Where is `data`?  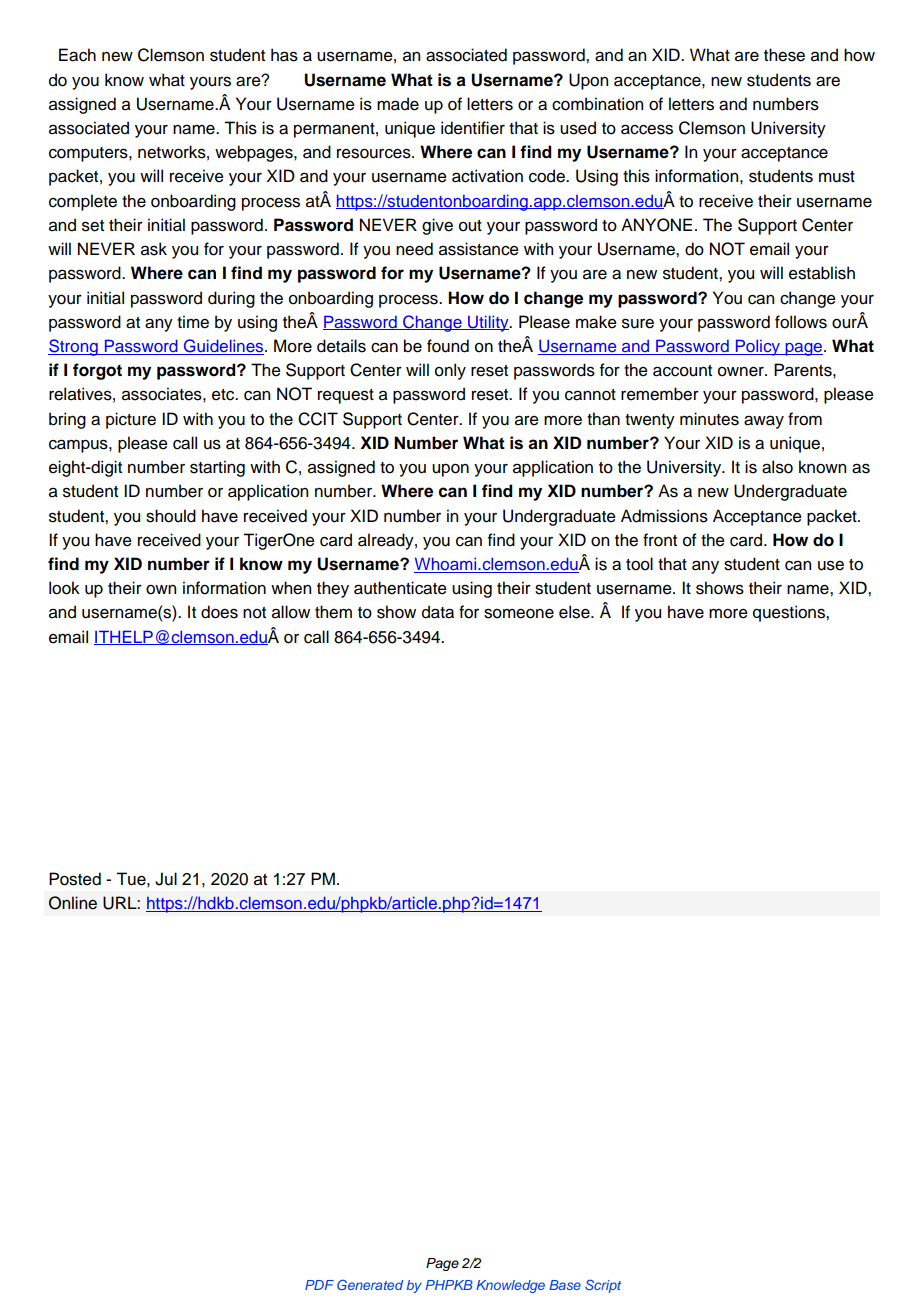
data is located at coordinates (438, 612).
